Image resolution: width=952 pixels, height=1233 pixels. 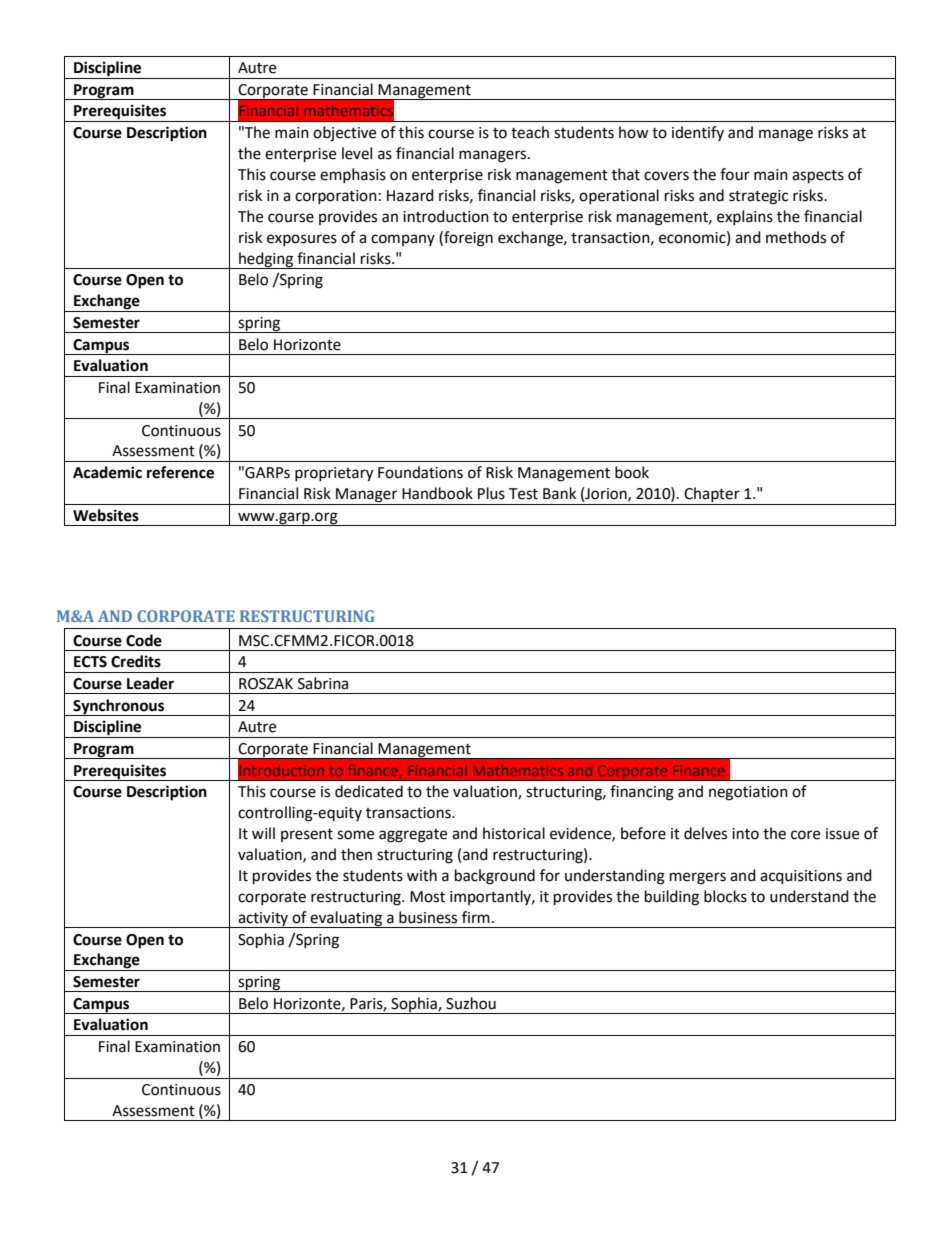 I want to click on four, so click(x=735, y=174).
